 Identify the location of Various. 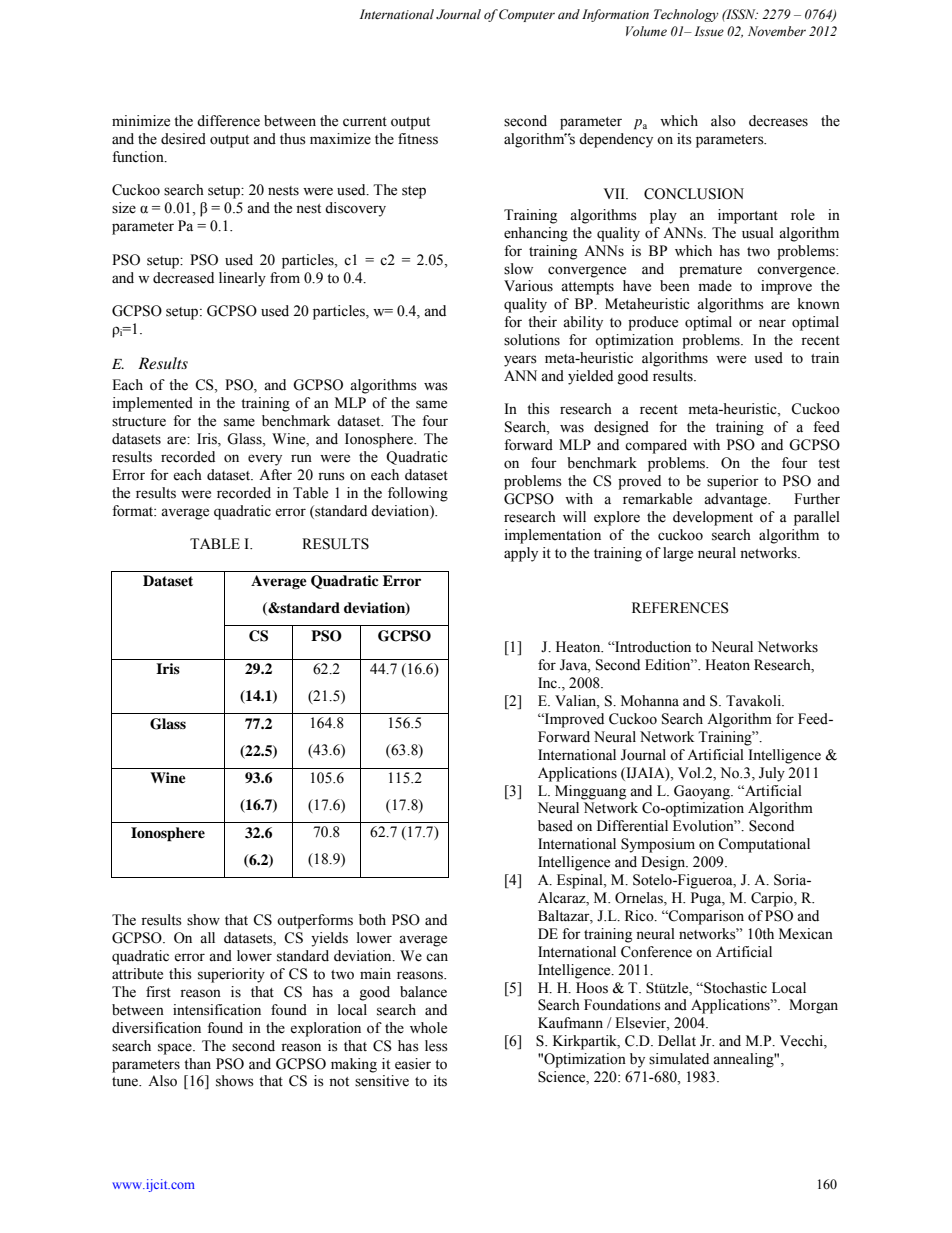
(528, 286).
